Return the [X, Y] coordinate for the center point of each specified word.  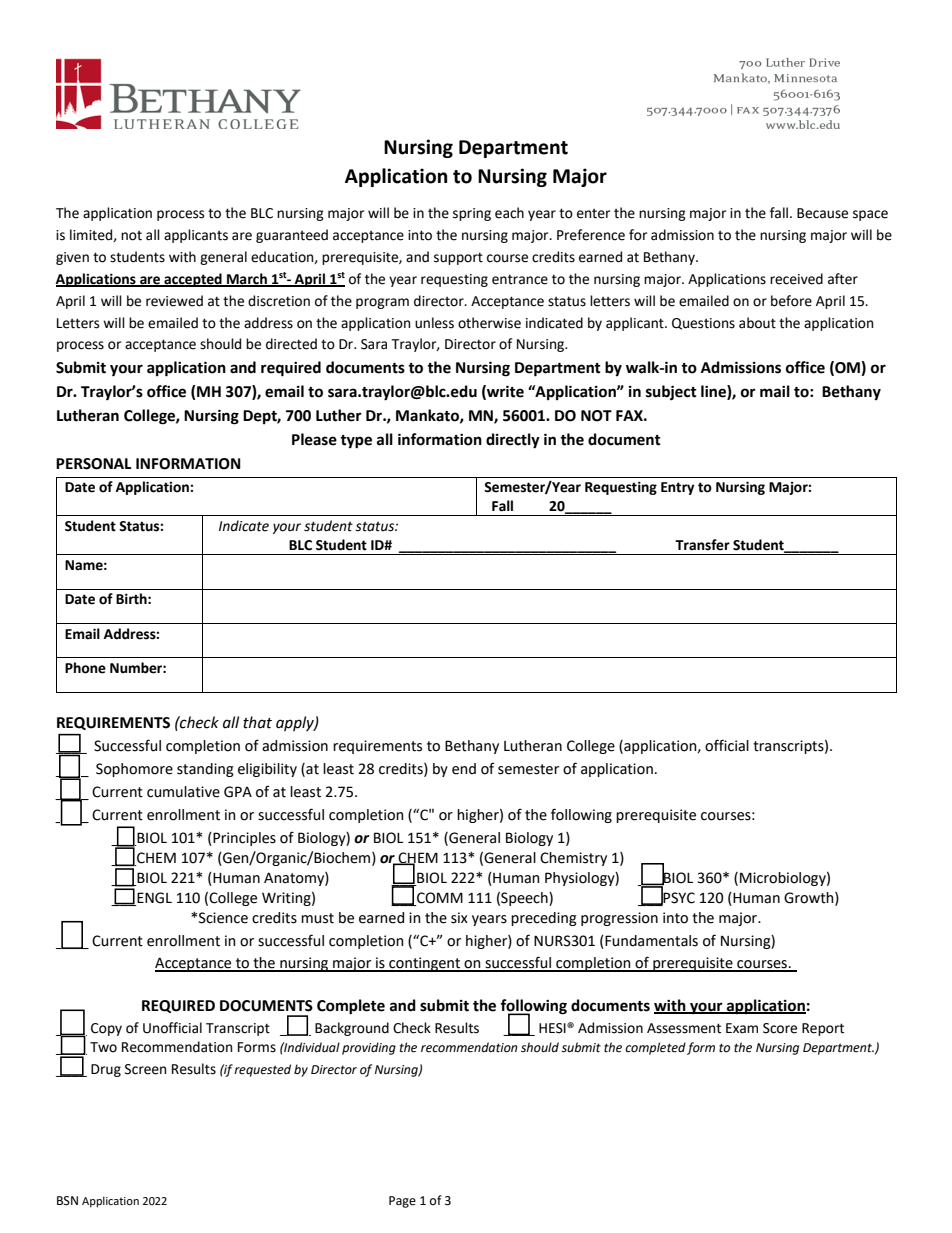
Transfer [702, 545]
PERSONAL [93, 464]
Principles [243, 839]
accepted [193, 280]
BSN [67, 1201]
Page [402, 1202]
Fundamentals [650, 941]
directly [513, 441]
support [458, 258]
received [796, 279]
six [459, 918]
